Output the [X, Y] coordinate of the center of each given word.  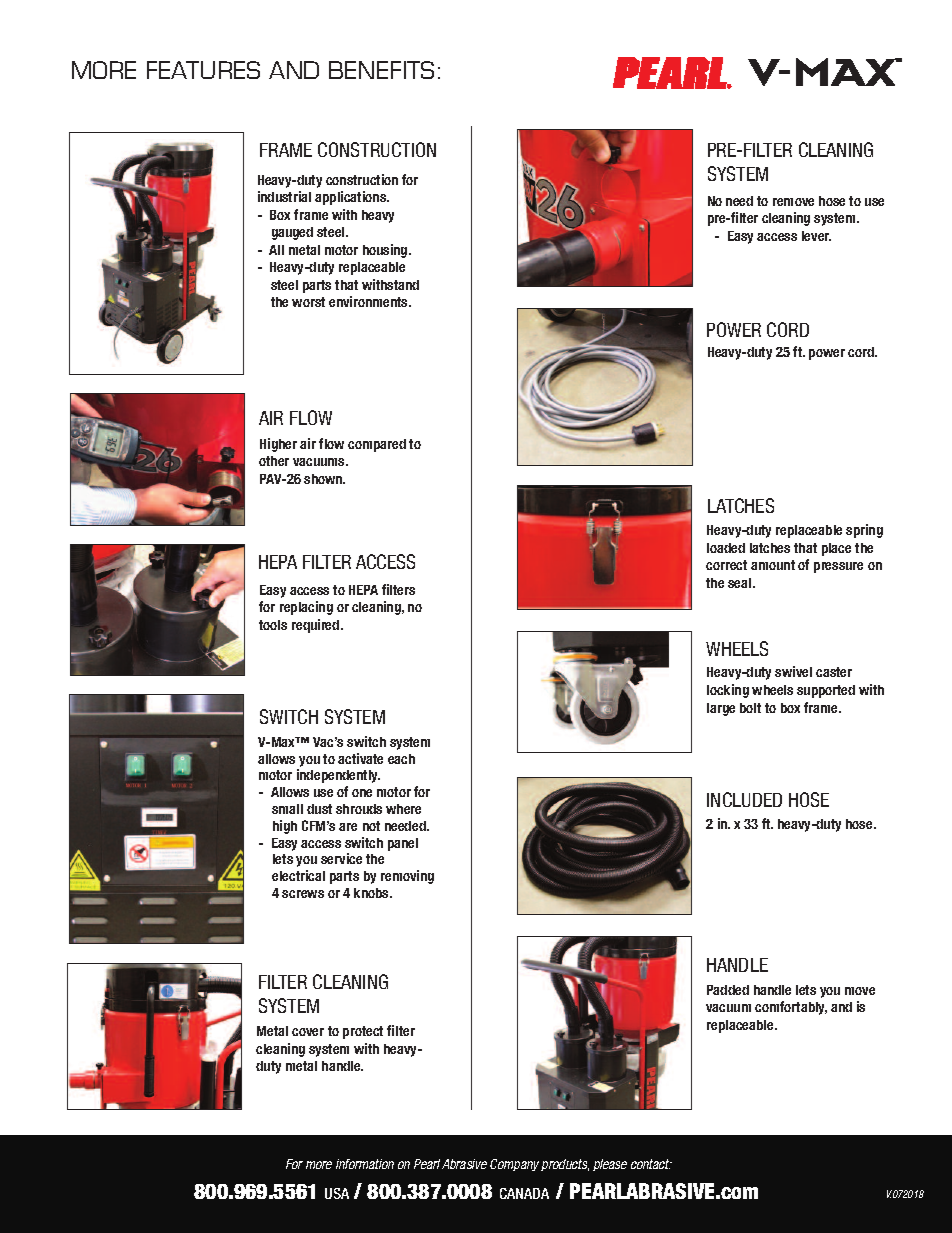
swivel [793, 671]
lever [816, 236]
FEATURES [203, 70]
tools [273, 625]
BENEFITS [381, 70]
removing [407, 877]
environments [370, 301]
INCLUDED [744, 799]
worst [308, 302]
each [401, 759]
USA [337, 1193]
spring [864, 531]
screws [303, 894]
